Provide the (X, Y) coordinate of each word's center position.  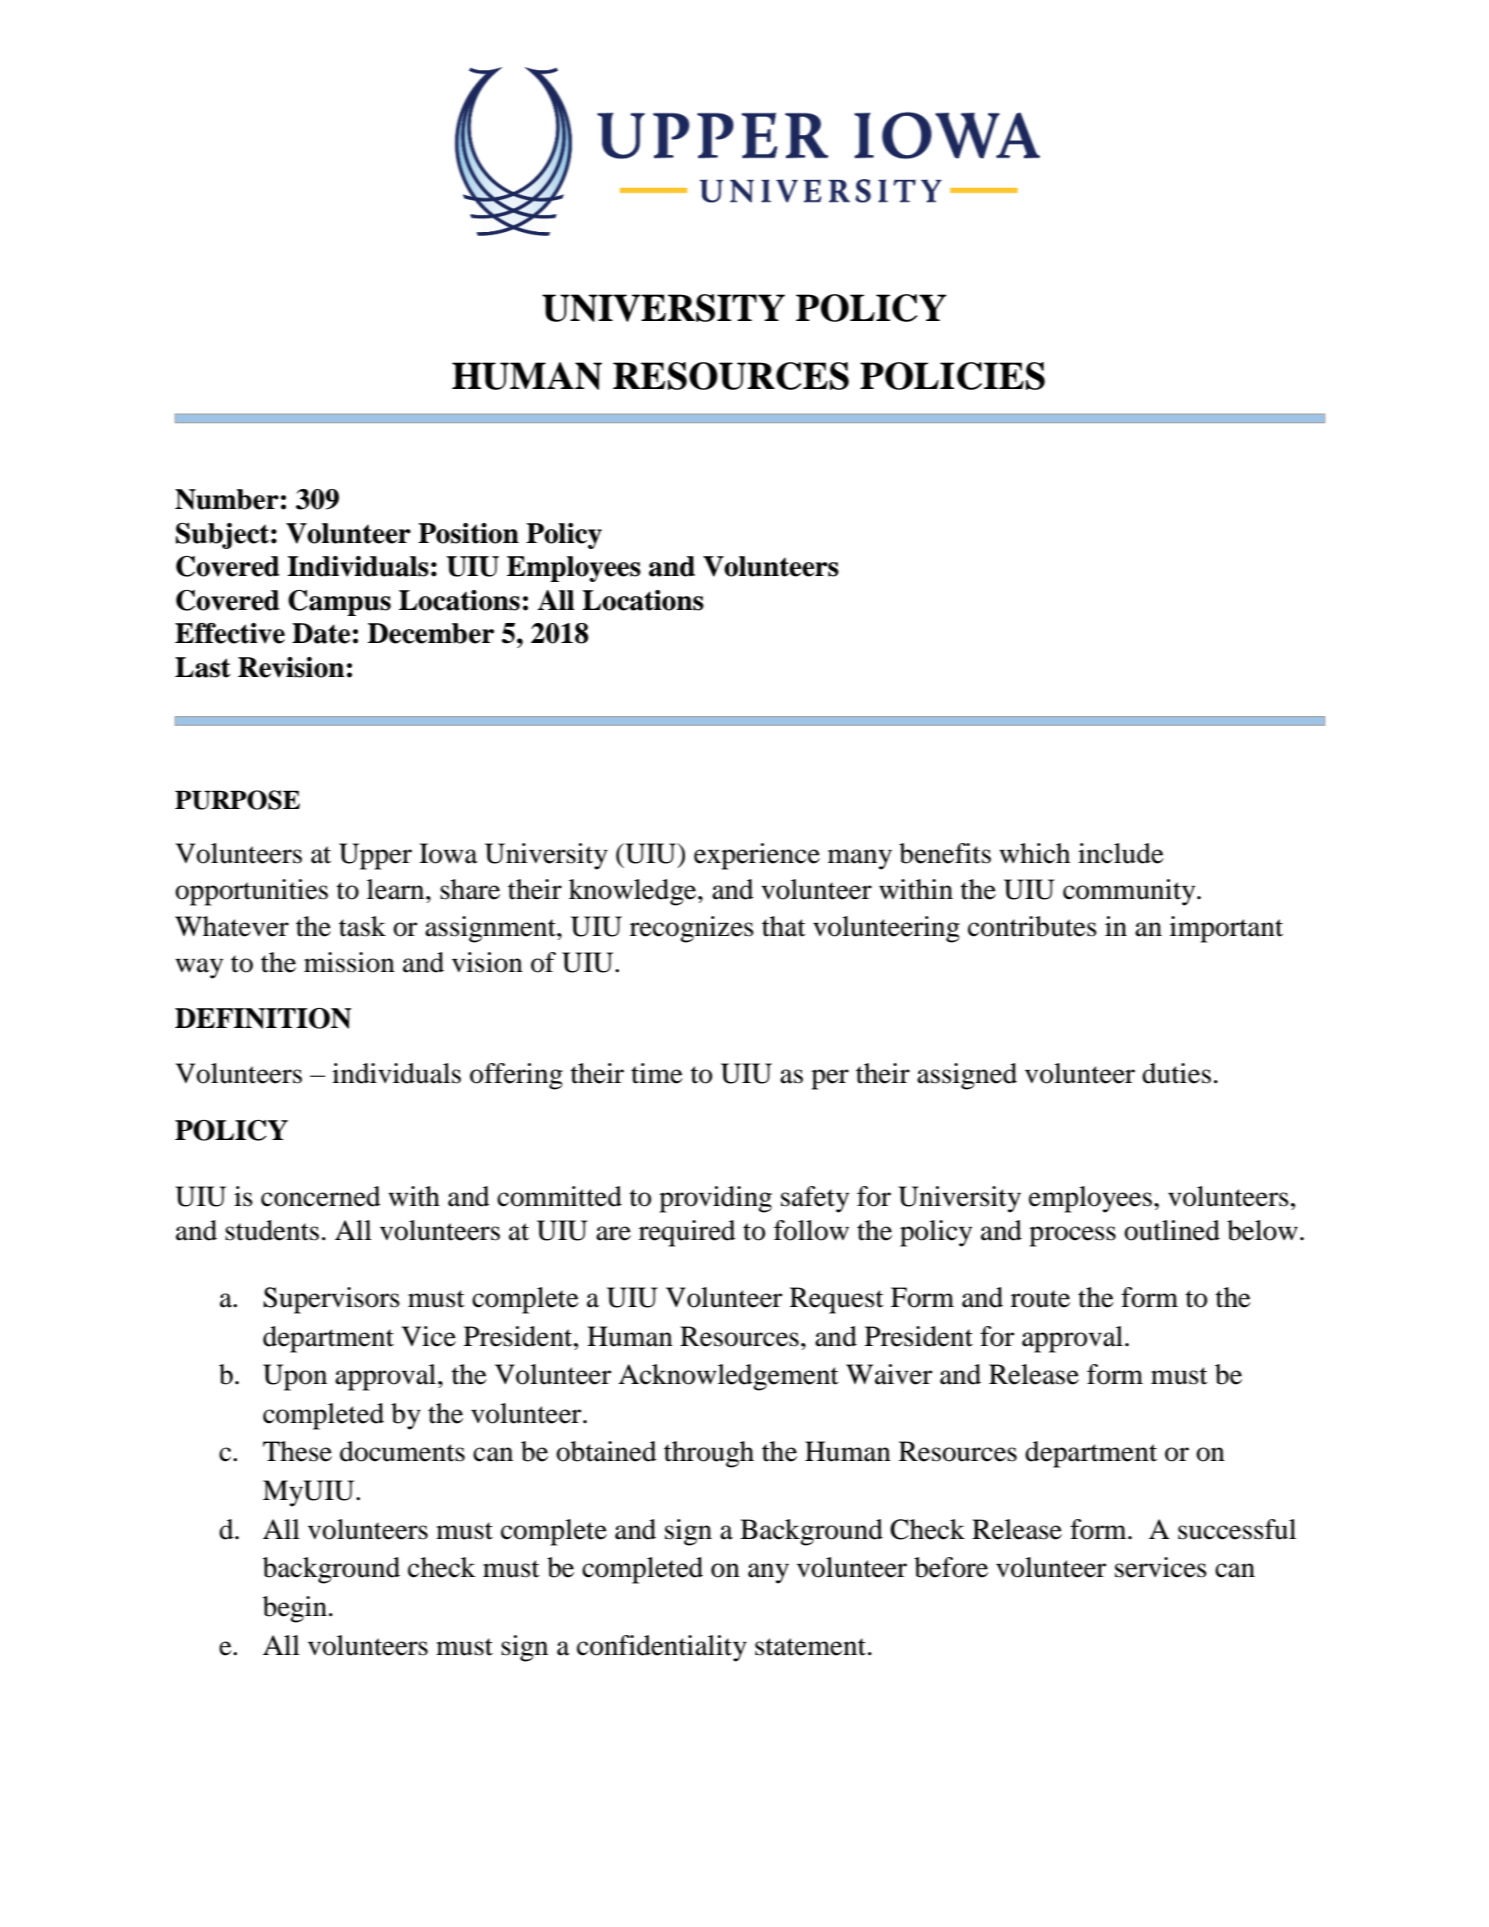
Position (468, 533)
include (1121, 853)
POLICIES (952, 376)
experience (757, 856)
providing (715, 1199)
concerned (321, 1196)
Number (227, 499)
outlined (1172, 1230)
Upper (375, 856)
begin (295, 1609)
